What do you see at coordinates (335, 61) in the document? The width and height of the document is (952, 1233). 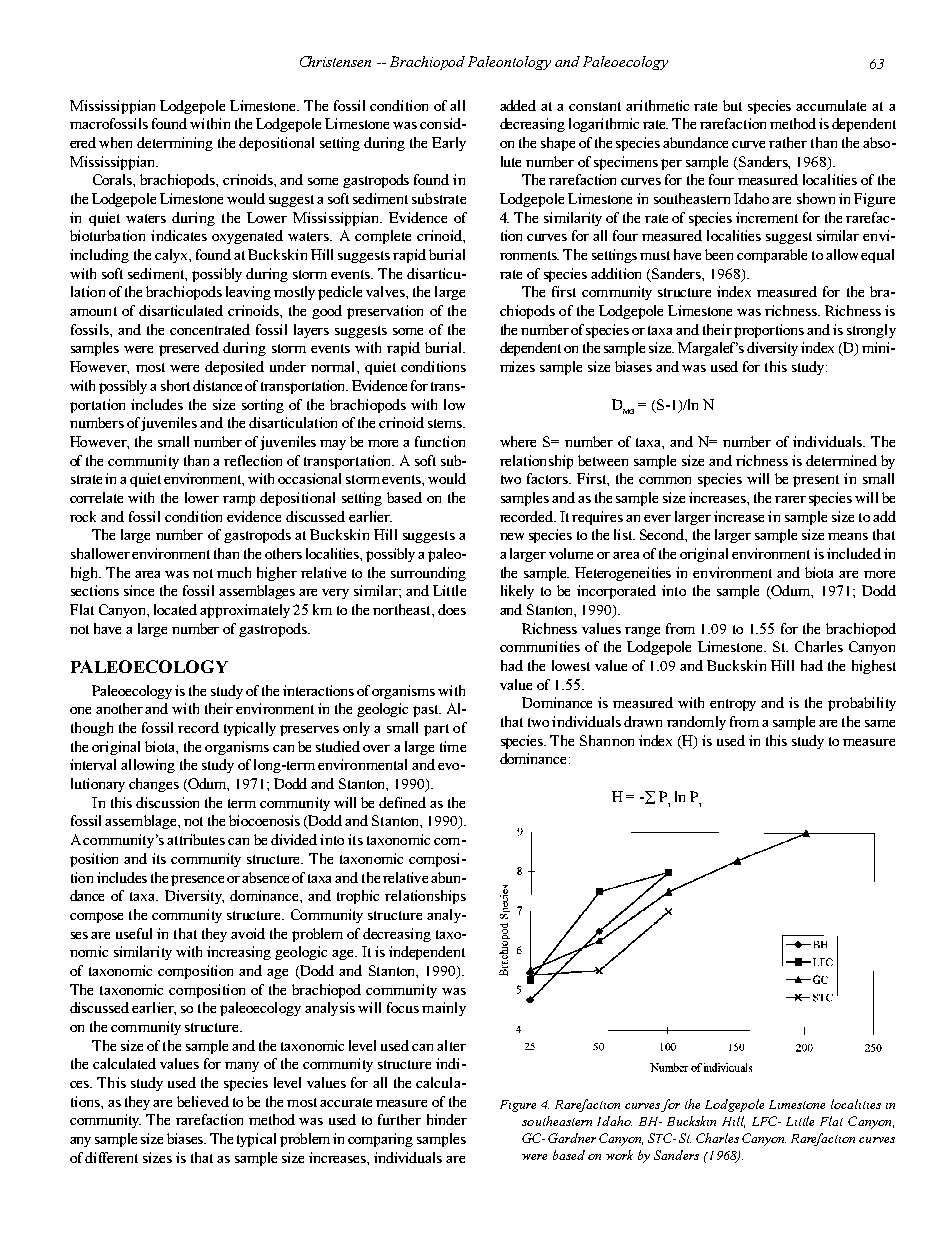 I see `Christensen` at bounding box center [335, 61].
